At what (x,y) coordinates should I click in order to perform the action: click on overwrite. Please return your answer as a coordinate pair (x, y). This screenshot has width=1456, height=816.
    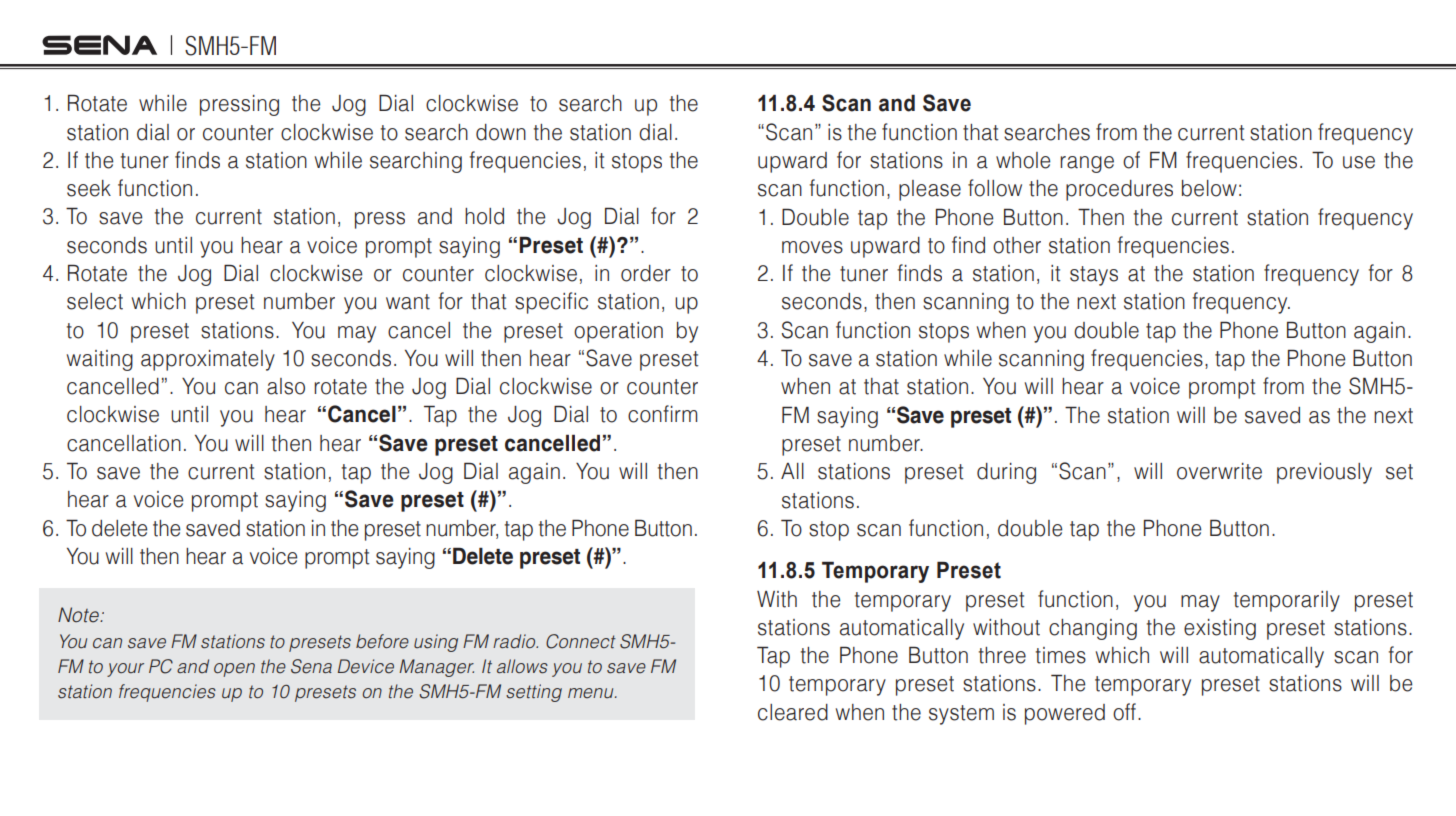
    Looking at the image, I should click on (1219, 471).
